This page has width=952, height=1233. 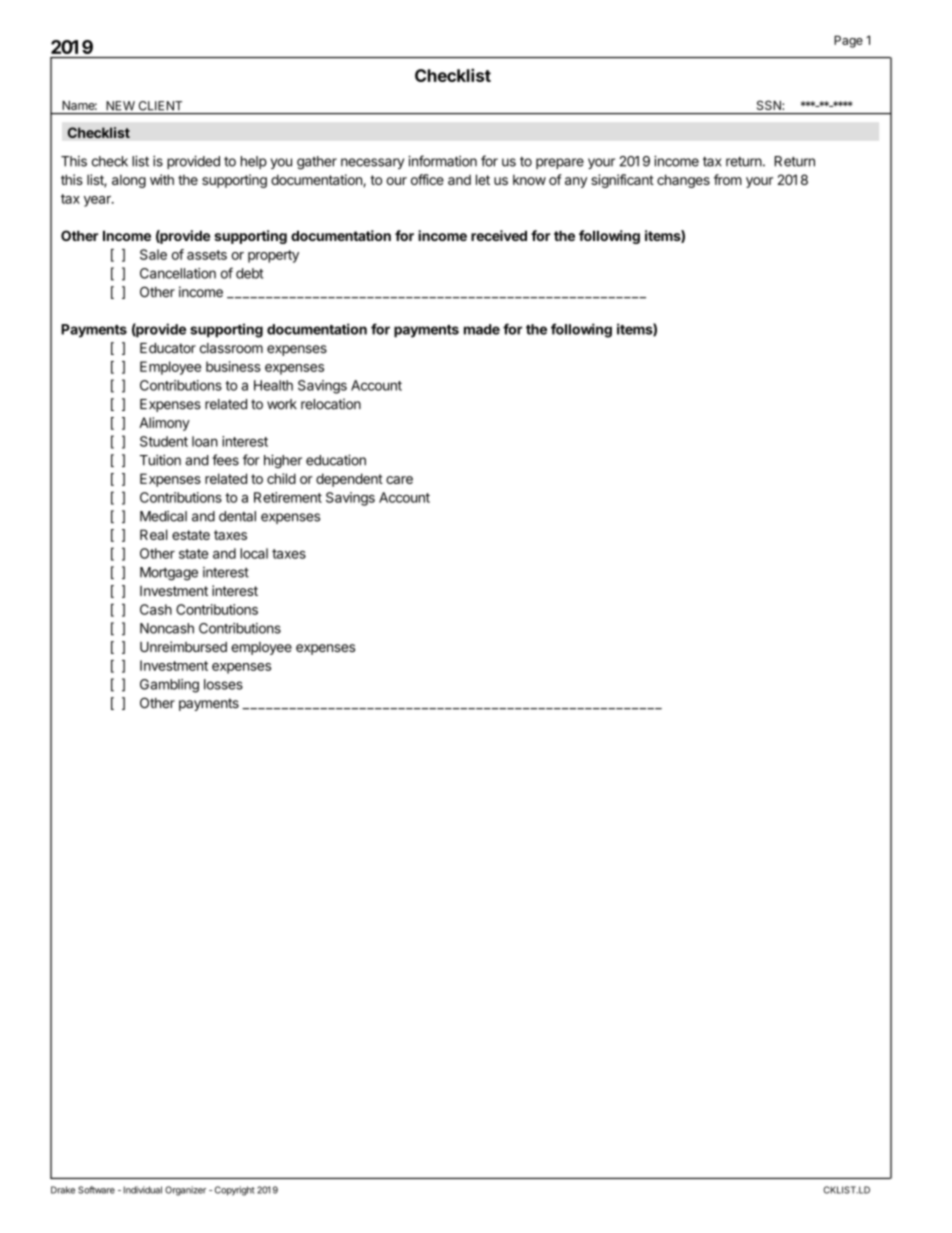 I want to click on care, so click(x=399, y=480).
